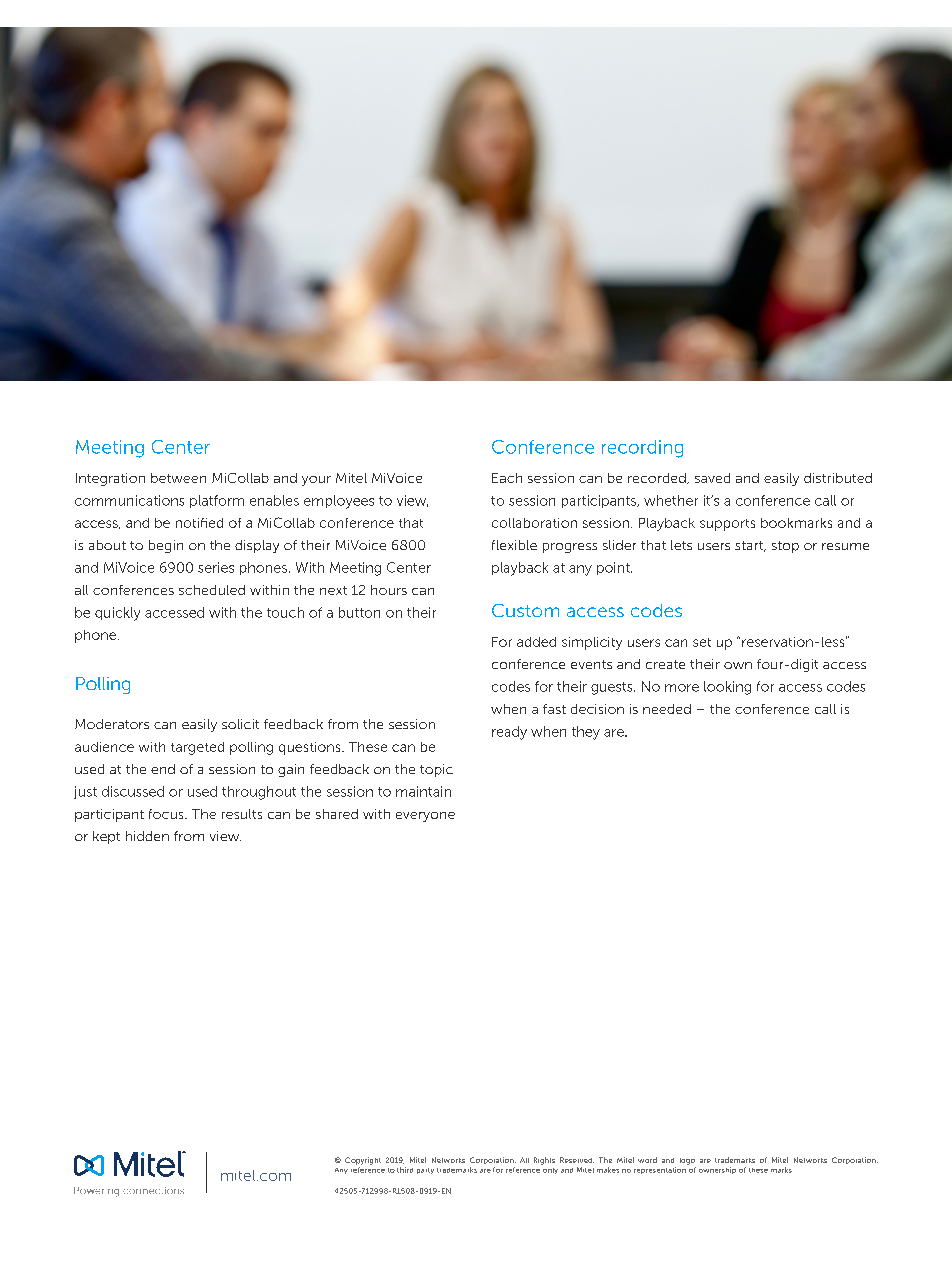 This screenshot has width=952, height=1265. I want to click on Each, so click(507, 478).
